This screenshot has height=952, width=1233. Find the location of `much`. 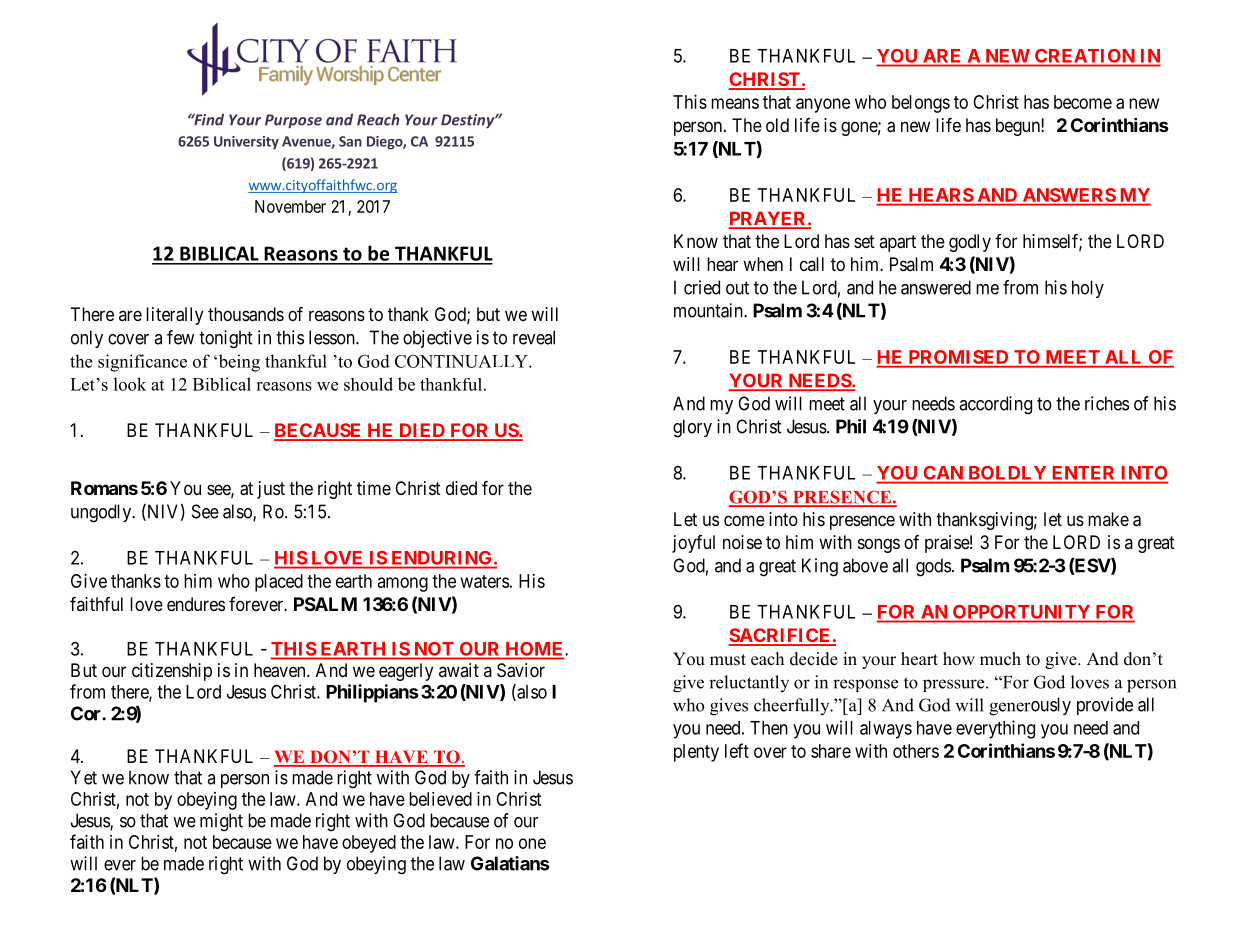

much is located at coordinates (1000, 659).
